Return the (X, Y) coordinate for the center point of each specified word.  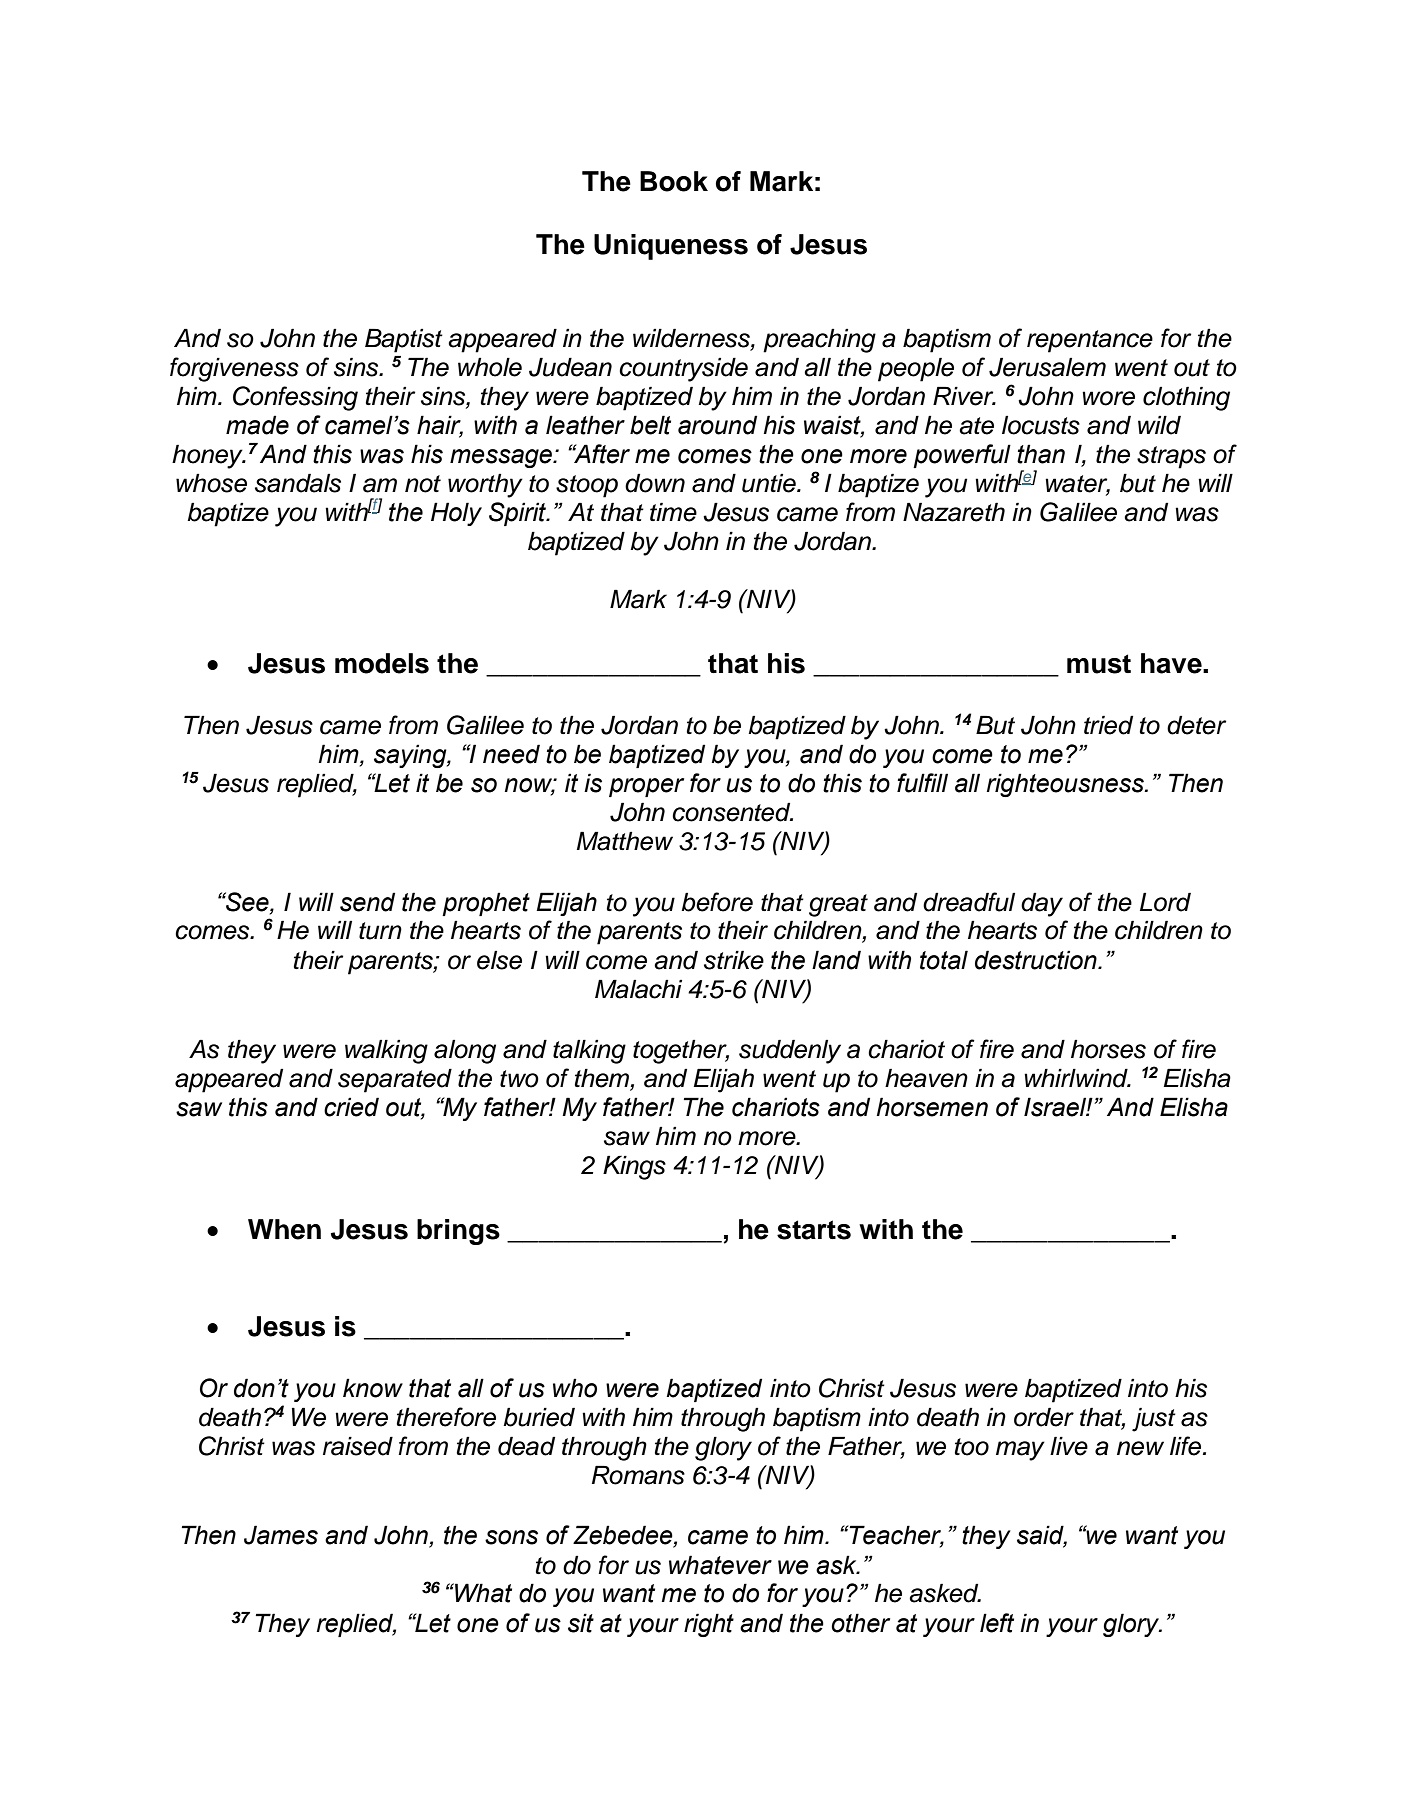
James (281, 1535)
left (997, 1623)
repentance (1090, 341)
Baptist (404, 340)
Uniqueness (671, 247)
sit (581, 1623)
